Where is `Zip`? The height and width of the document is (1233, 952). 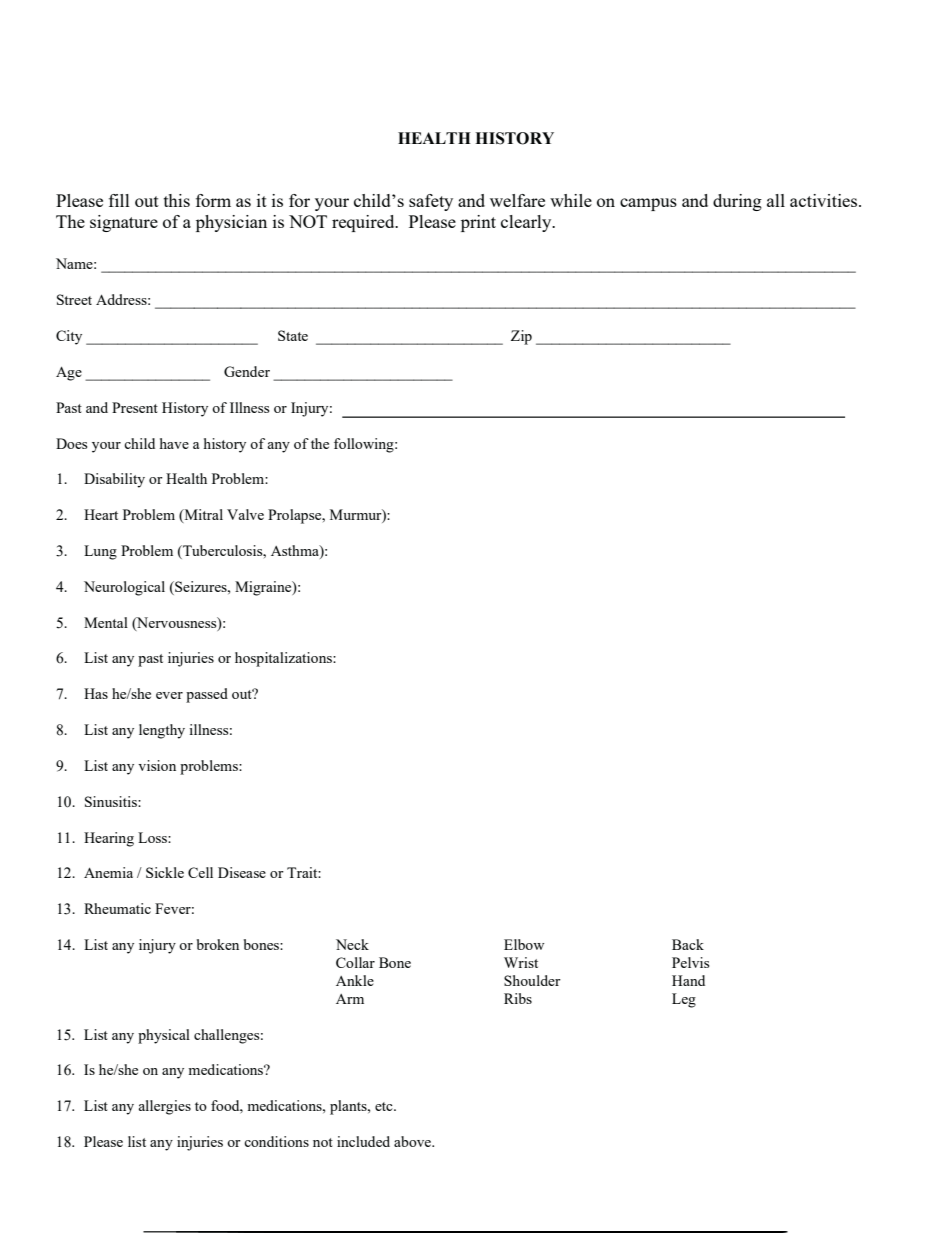
Zip is located at coordinates (521, 337).
